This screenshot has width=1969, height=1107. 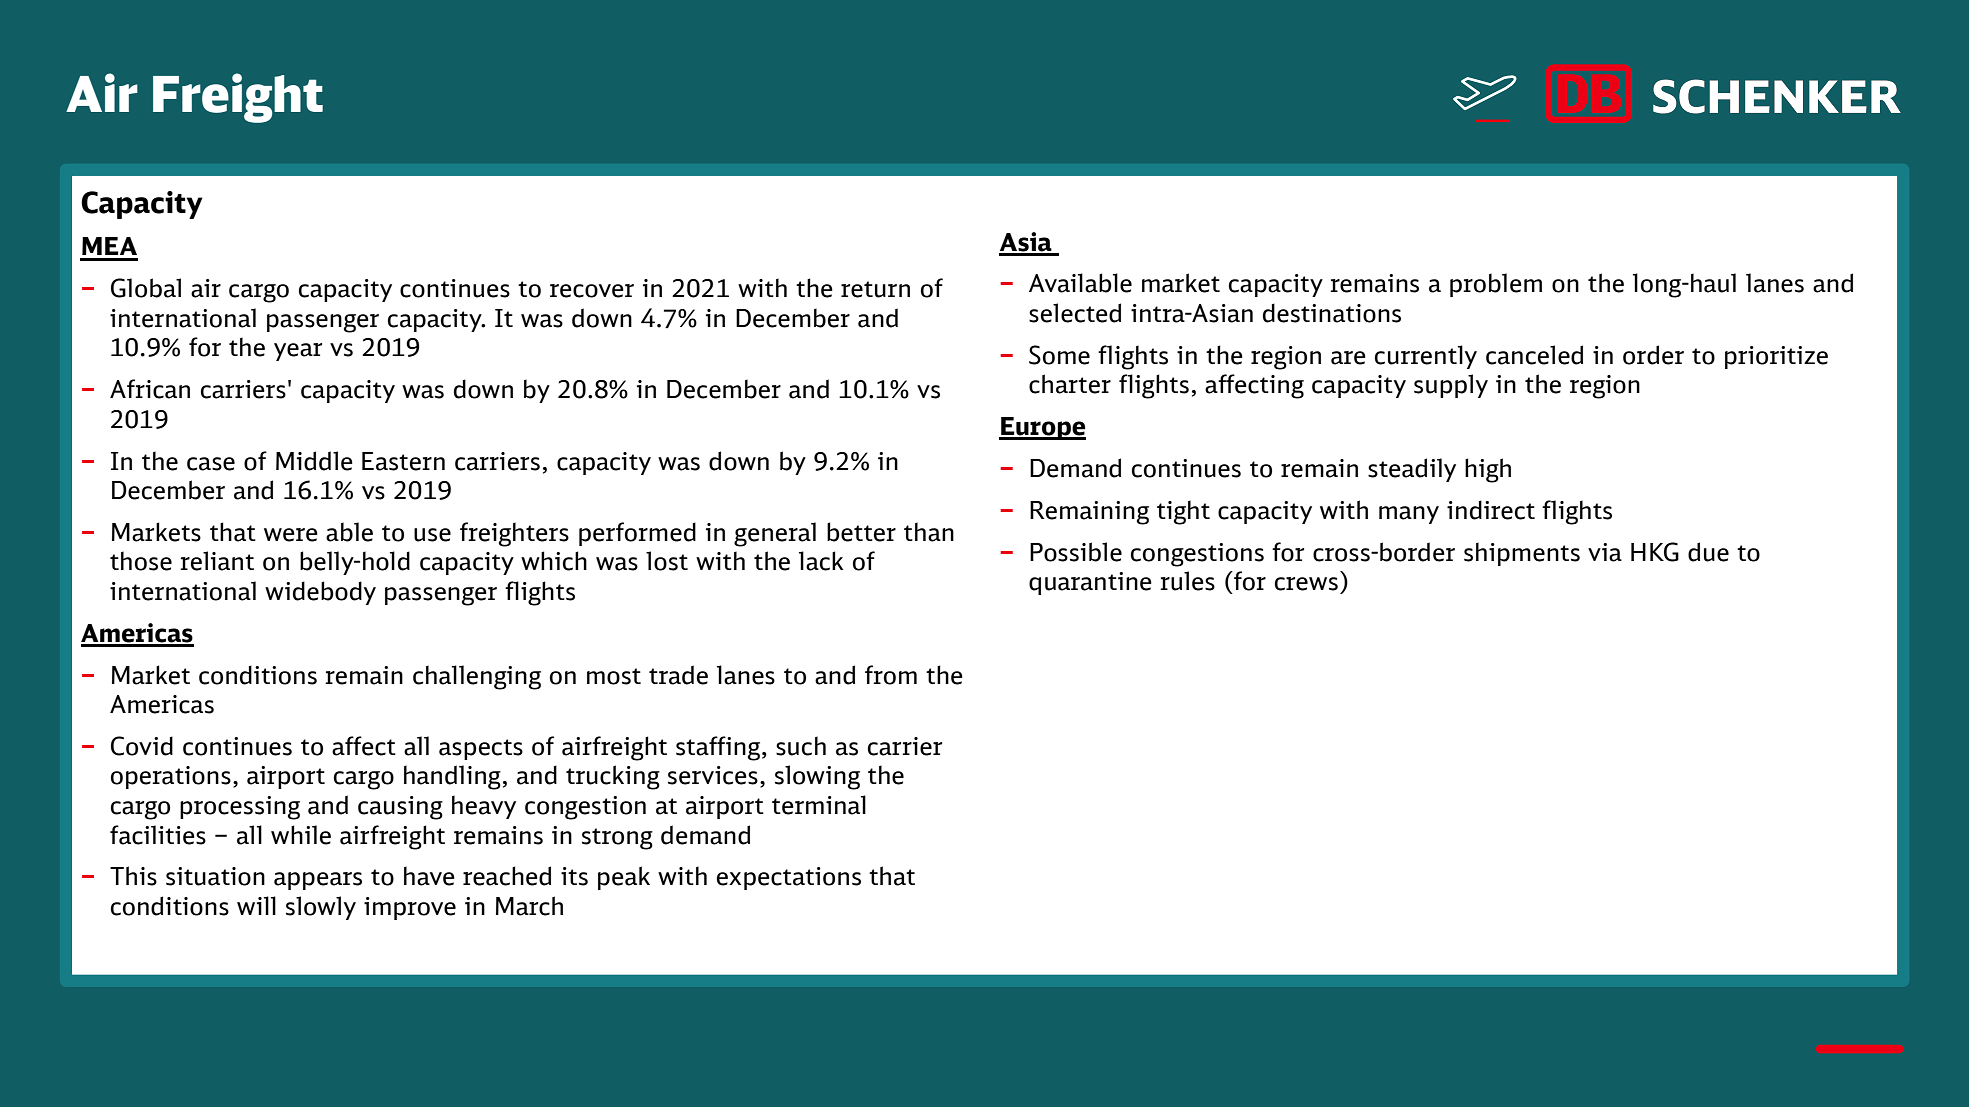 What do you see at coordinates (318, 881) in the screenshot?
I see `appears` at bounding box center [318, 881].
